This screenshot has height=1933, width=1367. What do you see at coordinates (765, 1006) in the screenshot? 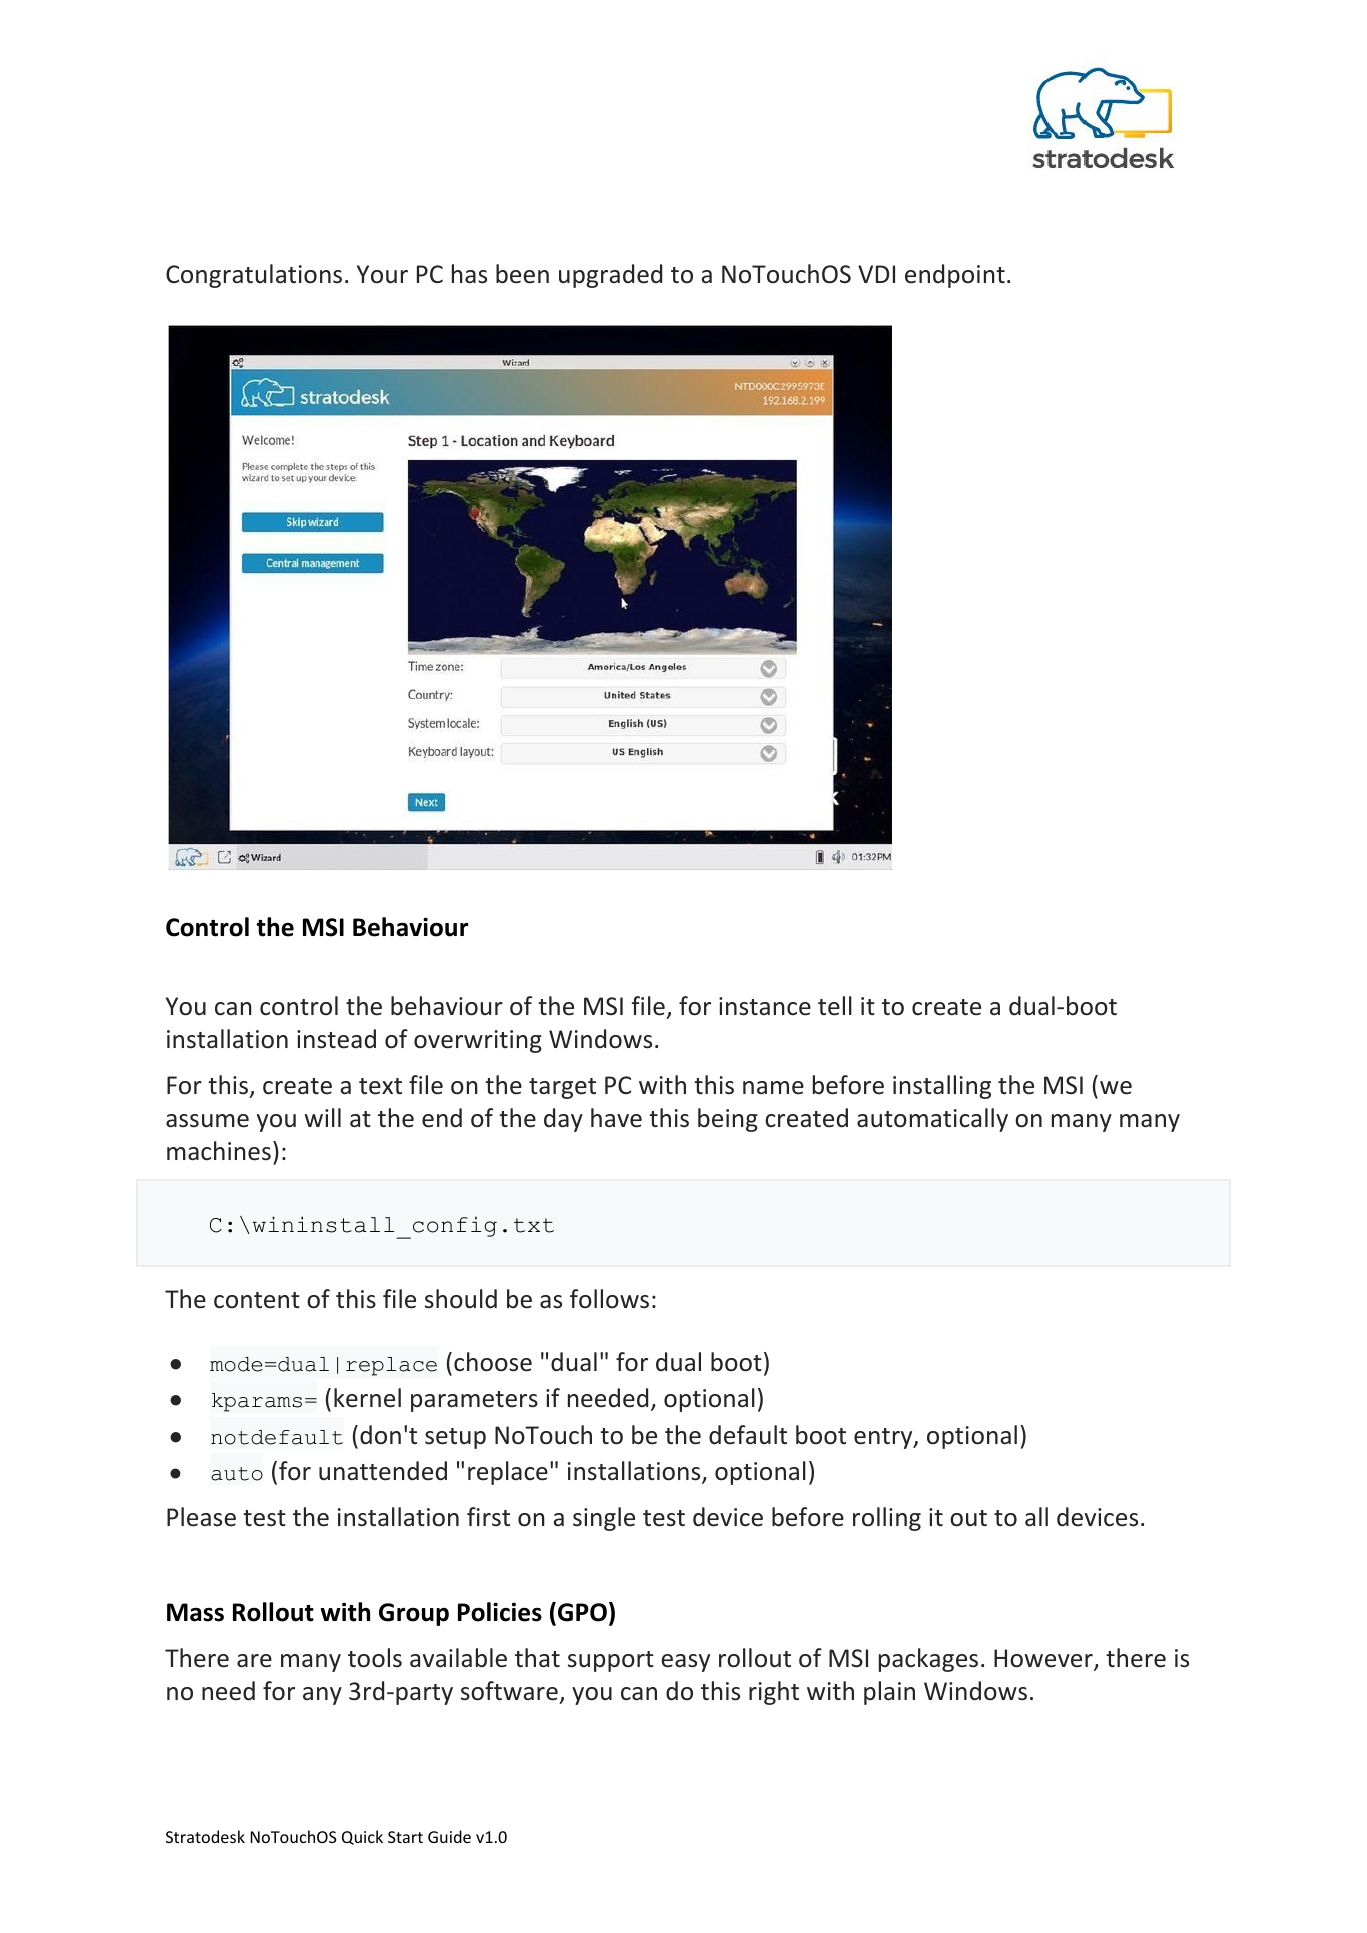
I see `instance` at bounding box center [765, 1006].
